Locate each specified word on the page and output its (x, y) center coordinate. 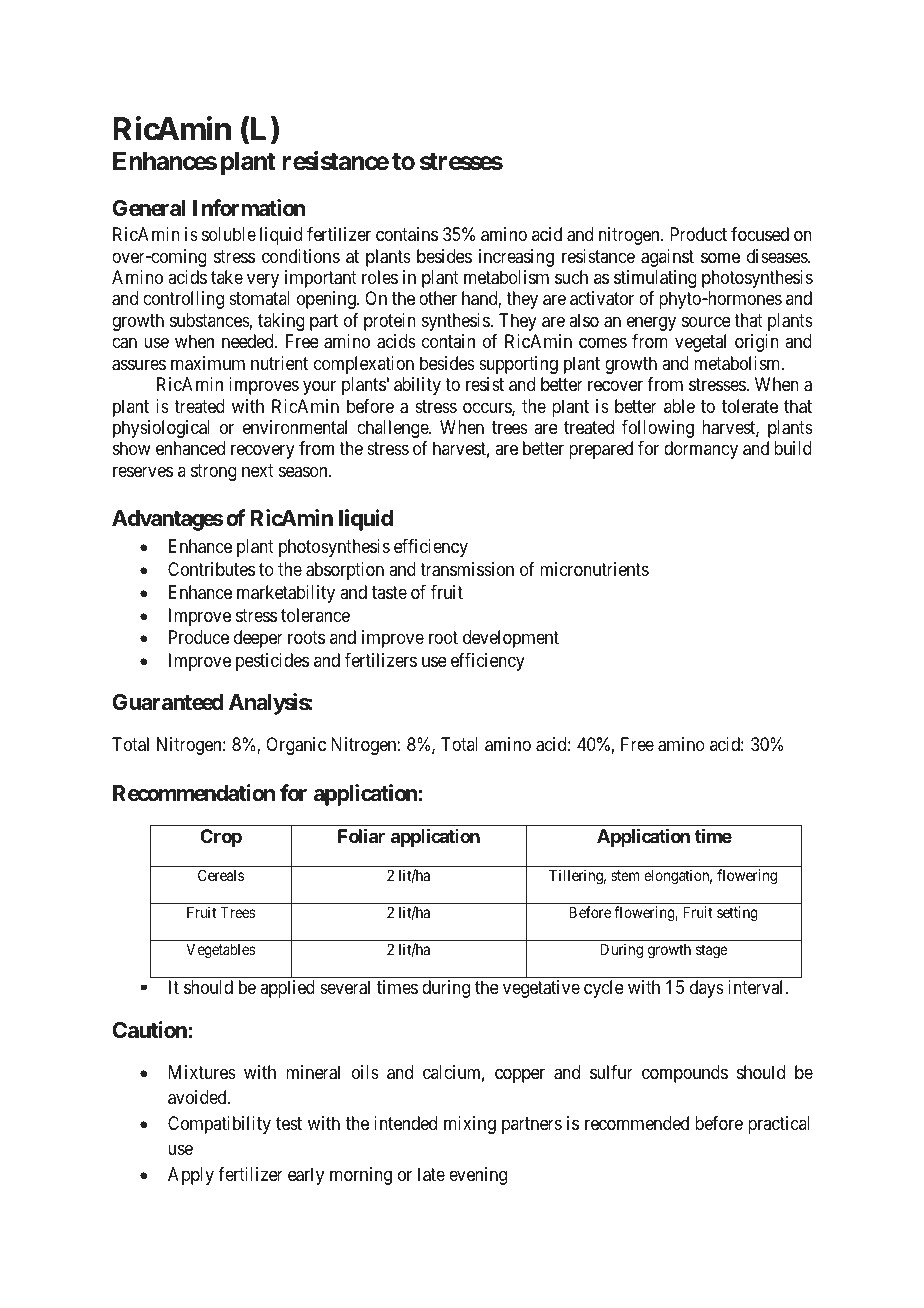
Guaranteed (167, 702)
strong (214, 472)
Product (698, 234)
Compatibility (219, 1125)
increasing (516, 258)
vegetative (541, 989)
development (511, 639)
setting (737, 914)
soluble (229, 234)
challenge (393, 429)
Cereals (221, 875)
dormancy (701, 450)
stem (625, 875)
